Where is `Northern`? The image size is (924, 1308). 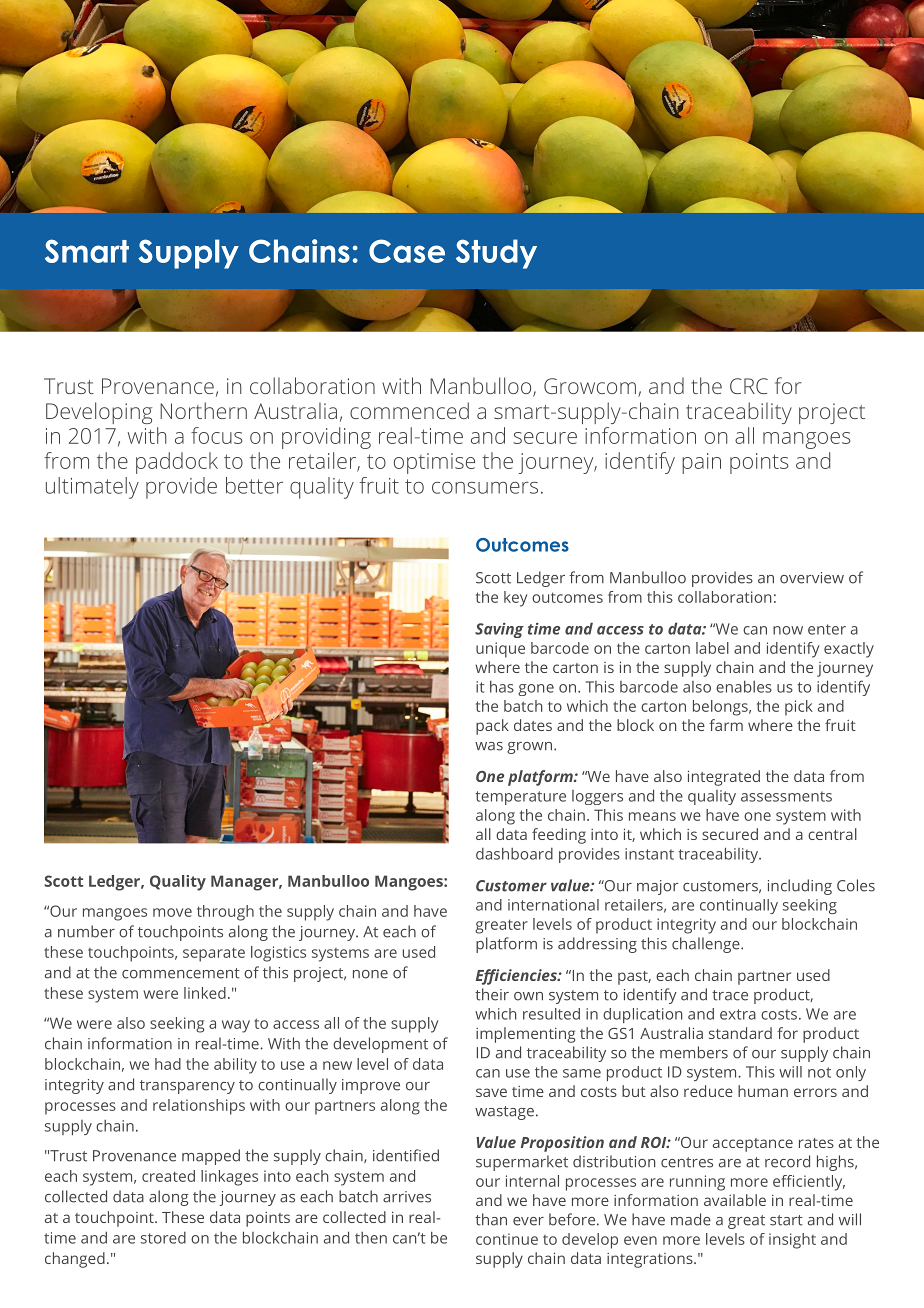
Northern is located at coordinates (203, 410).
